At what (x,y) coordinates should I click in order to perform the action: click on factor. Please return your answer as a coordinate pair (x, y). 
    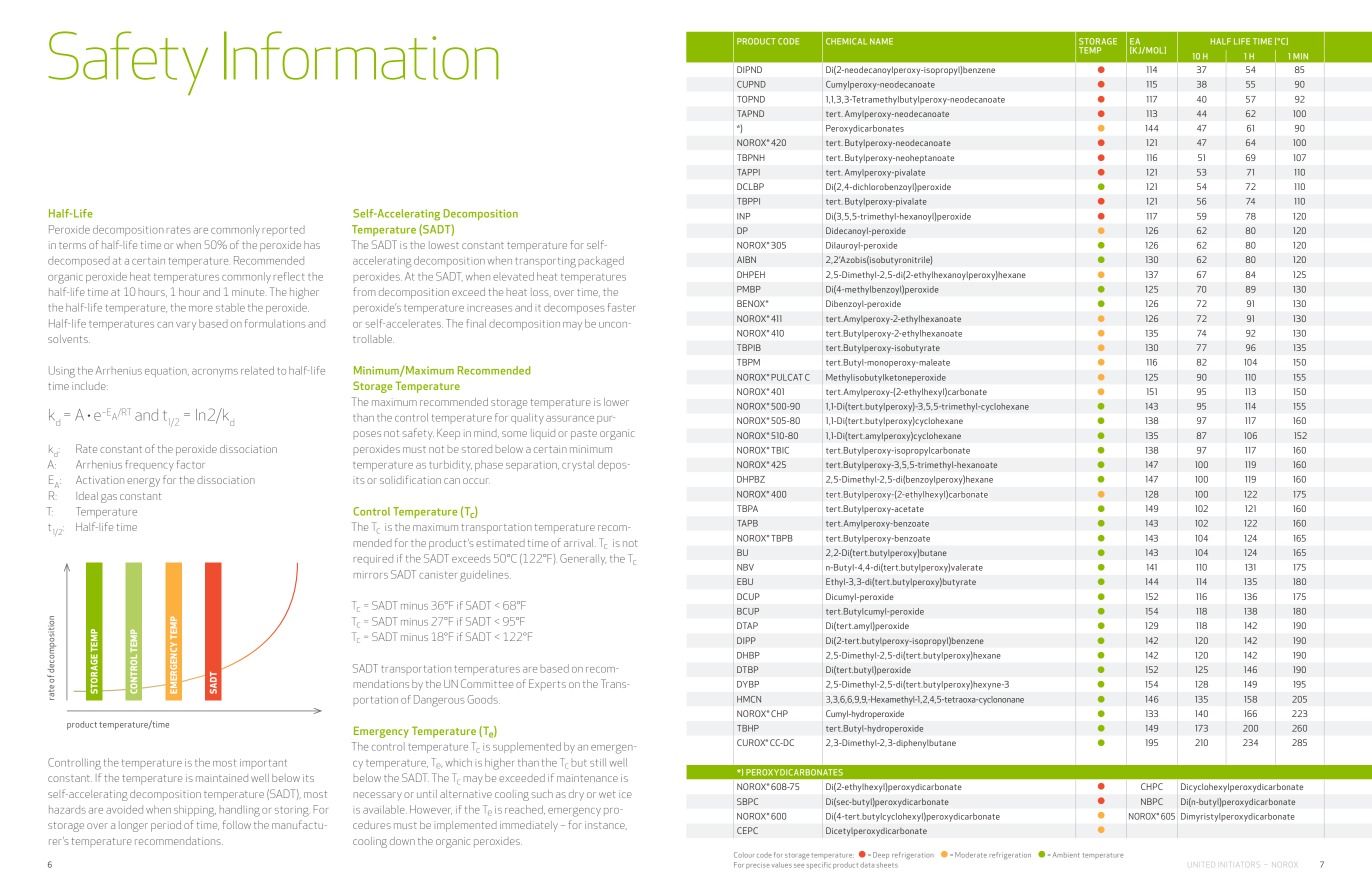
    Looking at the image, I should click on (190, 464).
